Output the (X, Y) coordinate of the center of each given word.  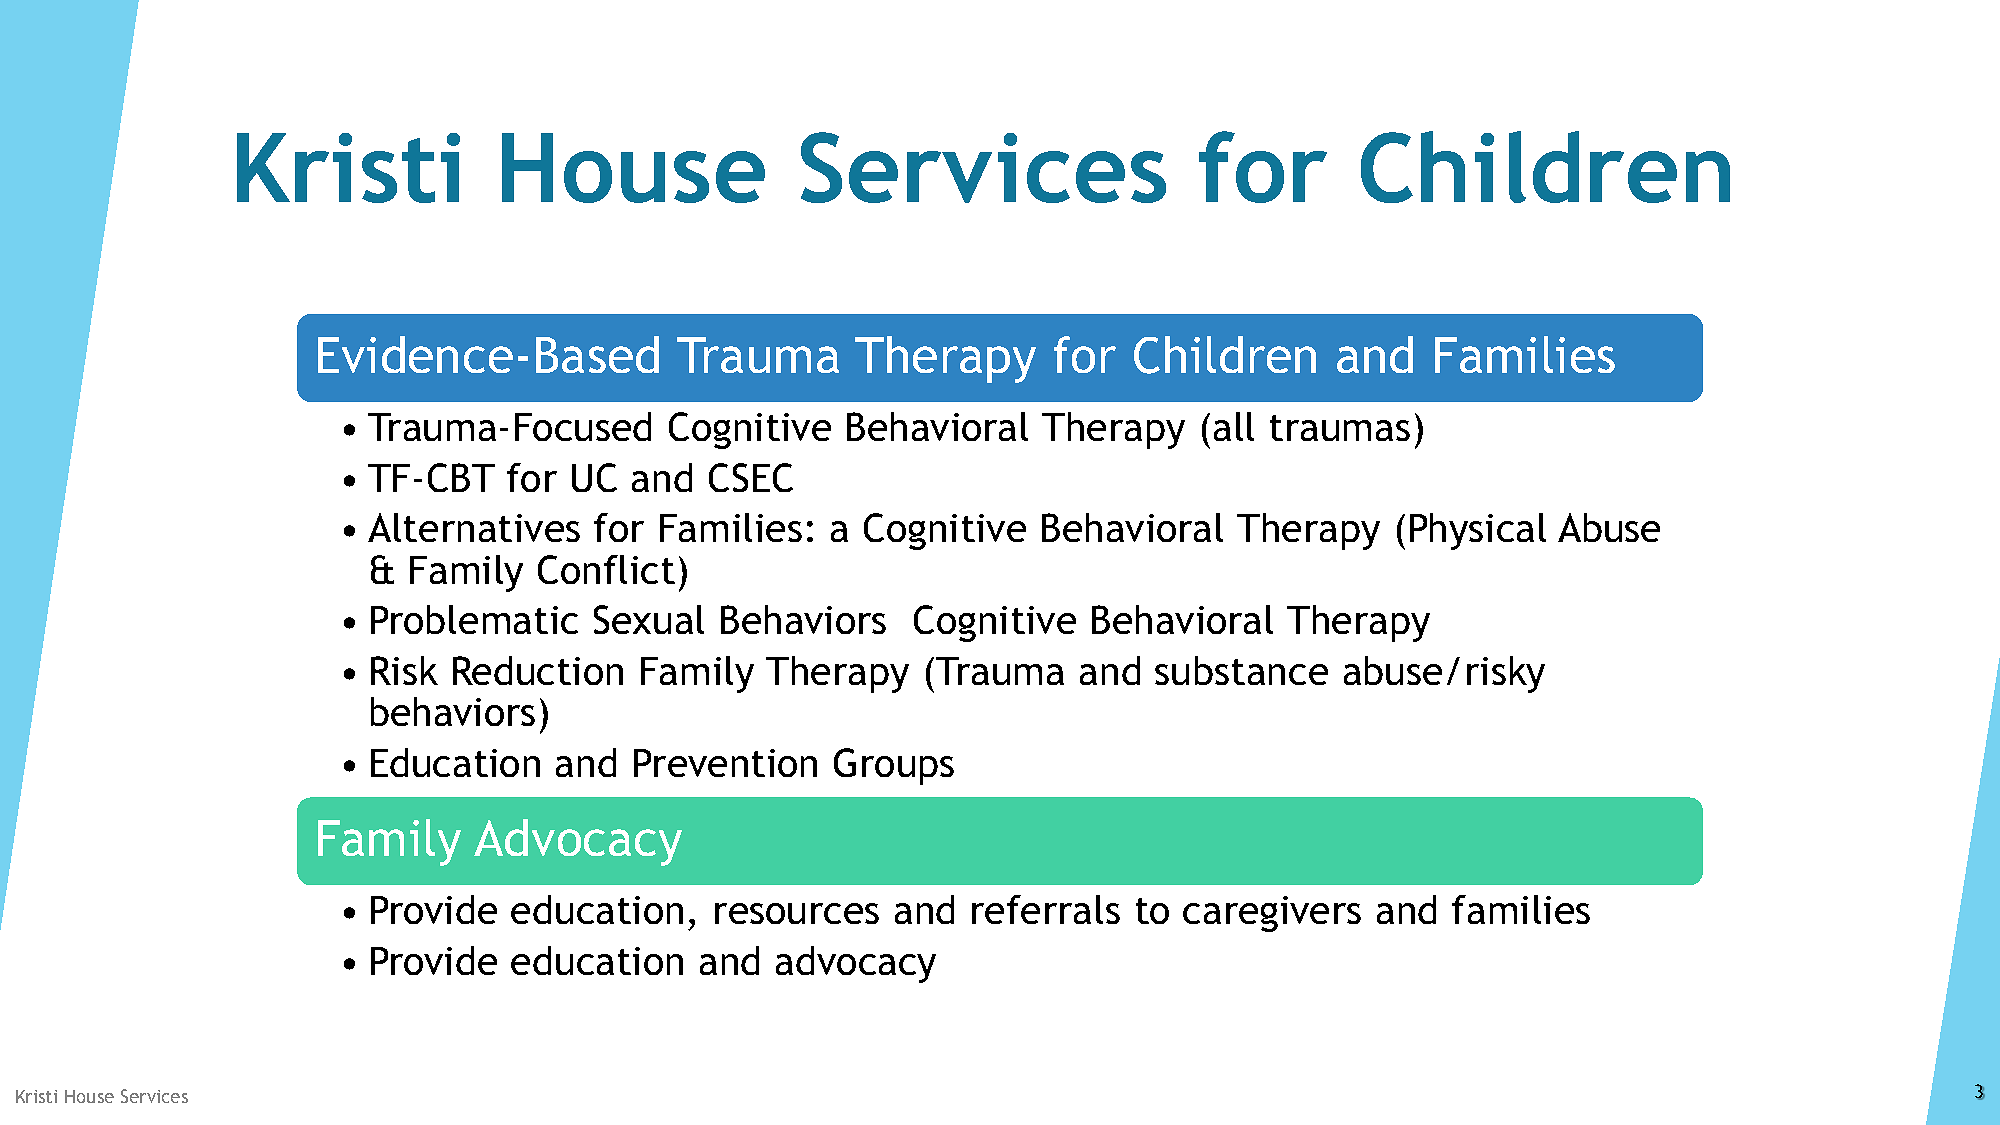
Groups (894, 766)
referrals (1046, 909)
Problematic (474, 619)
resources (797, 913)
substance (1241, 670)
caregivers (1272, 914)
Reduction (538, 670)
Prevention (725, 763)
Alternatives (474, 527)
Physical (1478, 531)
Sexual (649, 619)
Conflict (606, 569)
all (1234, 426)
